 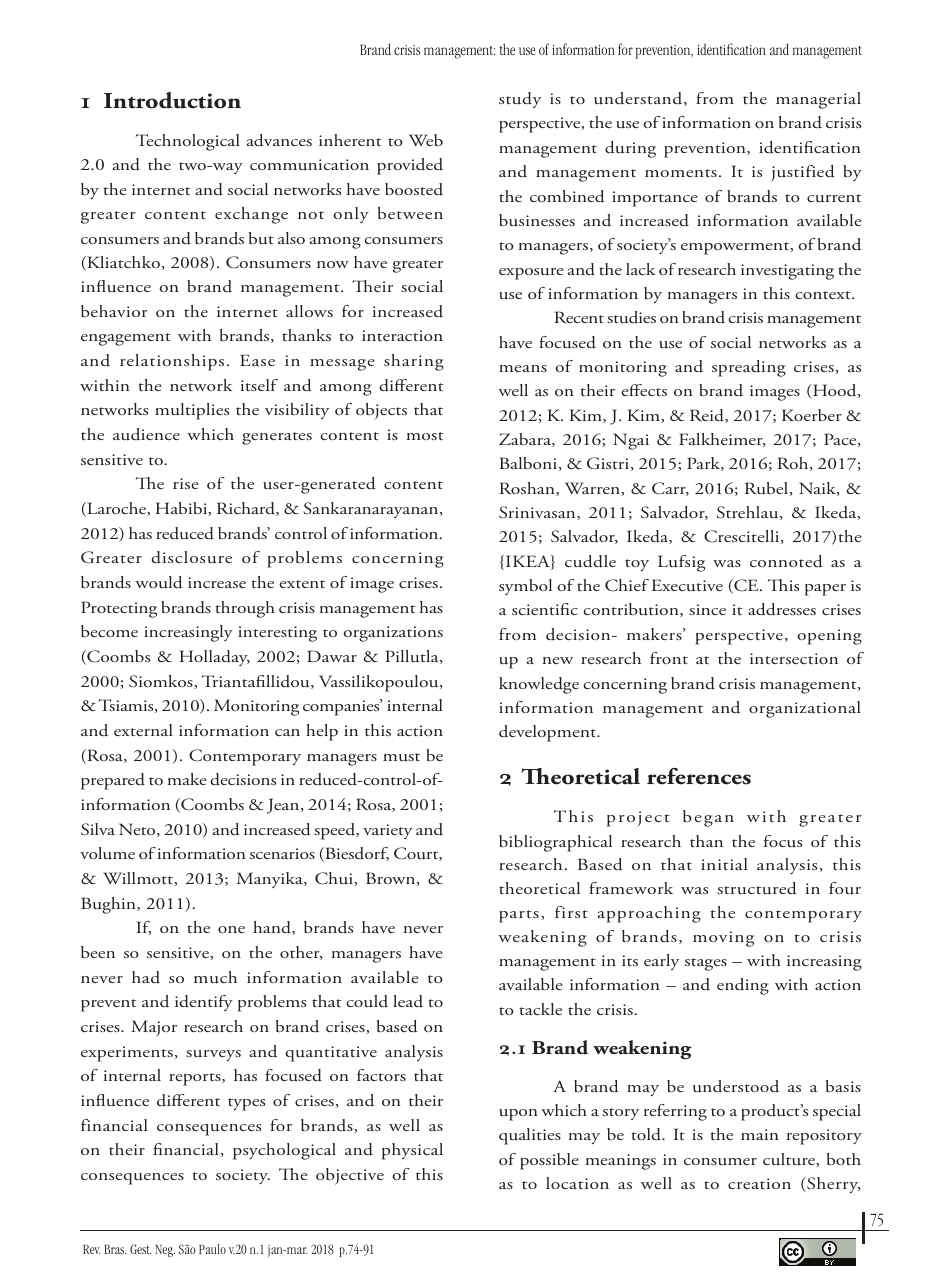 I want to click on moving, so click(x=723, y=939).
